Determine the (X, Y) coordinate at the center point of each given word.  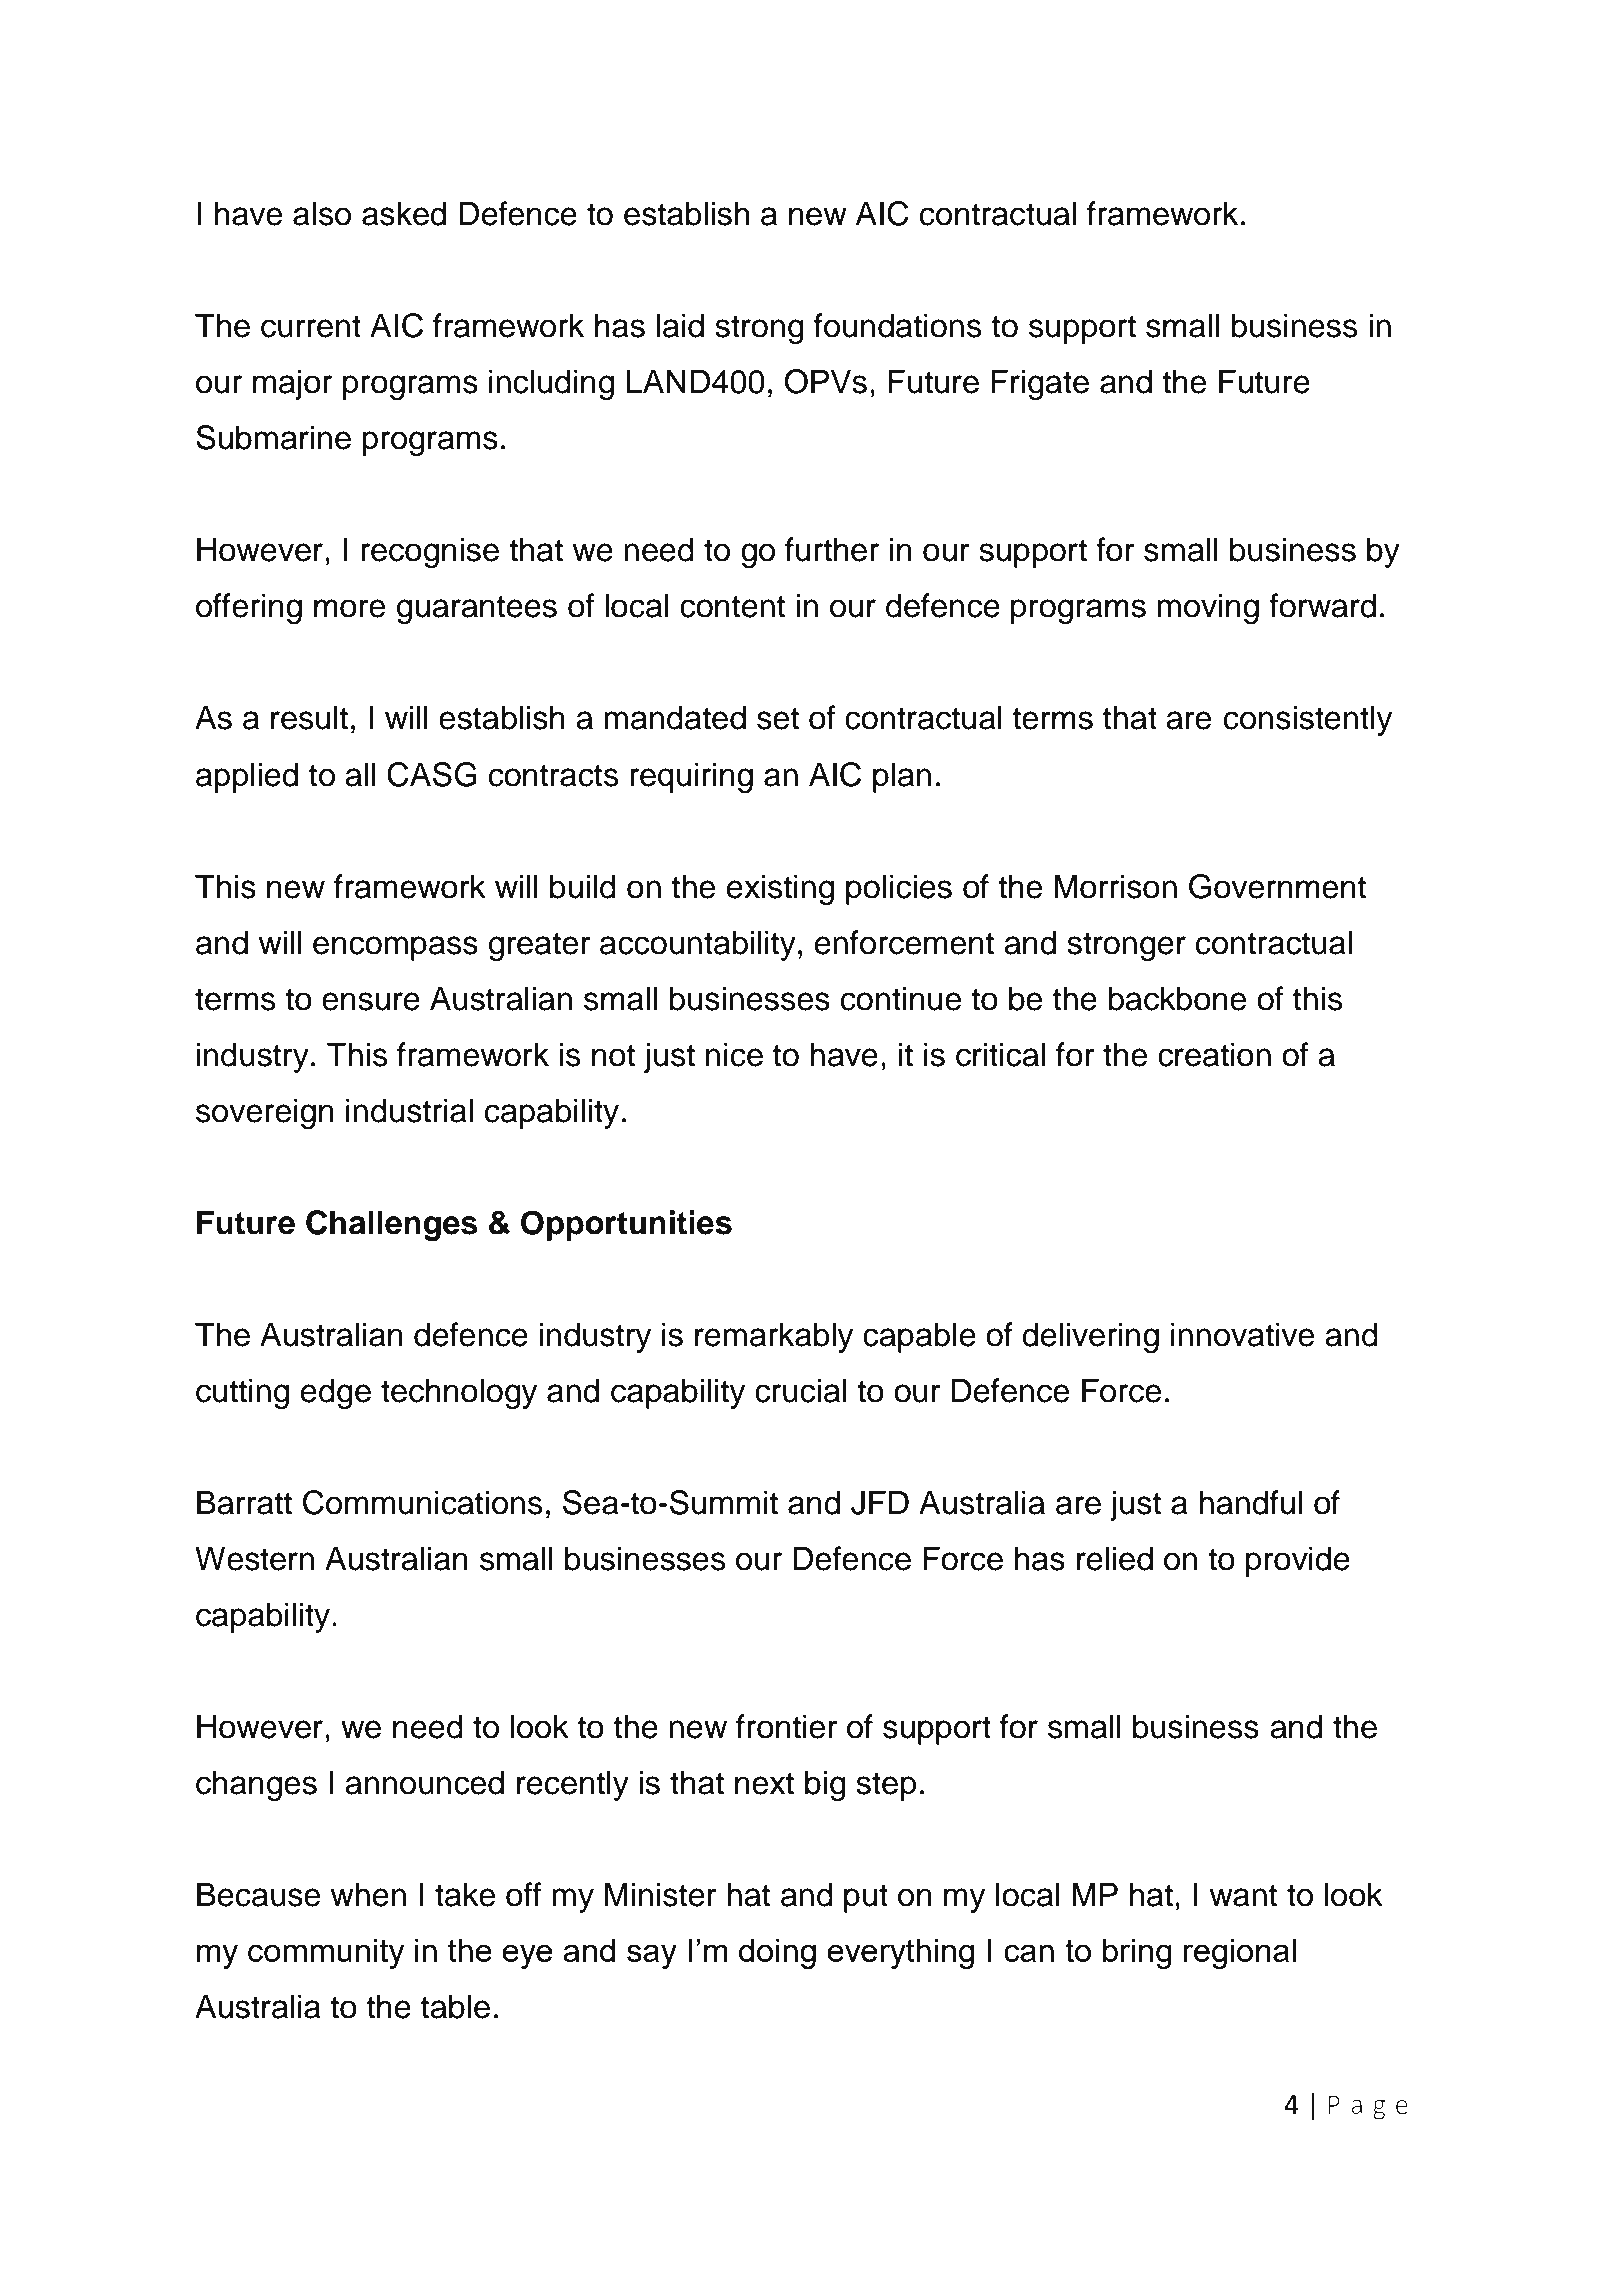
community (326, 1953)
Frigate (1040, 384)
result (309, 717)
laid (680, 325)
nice (734, 1054)
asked (404, 213)
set (778, 718)
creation (1214, 1054)
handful (1250, 1502)
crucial (800, 1390)
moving (1208, 608)
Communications (422, 1502)
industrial (409, 1110)
